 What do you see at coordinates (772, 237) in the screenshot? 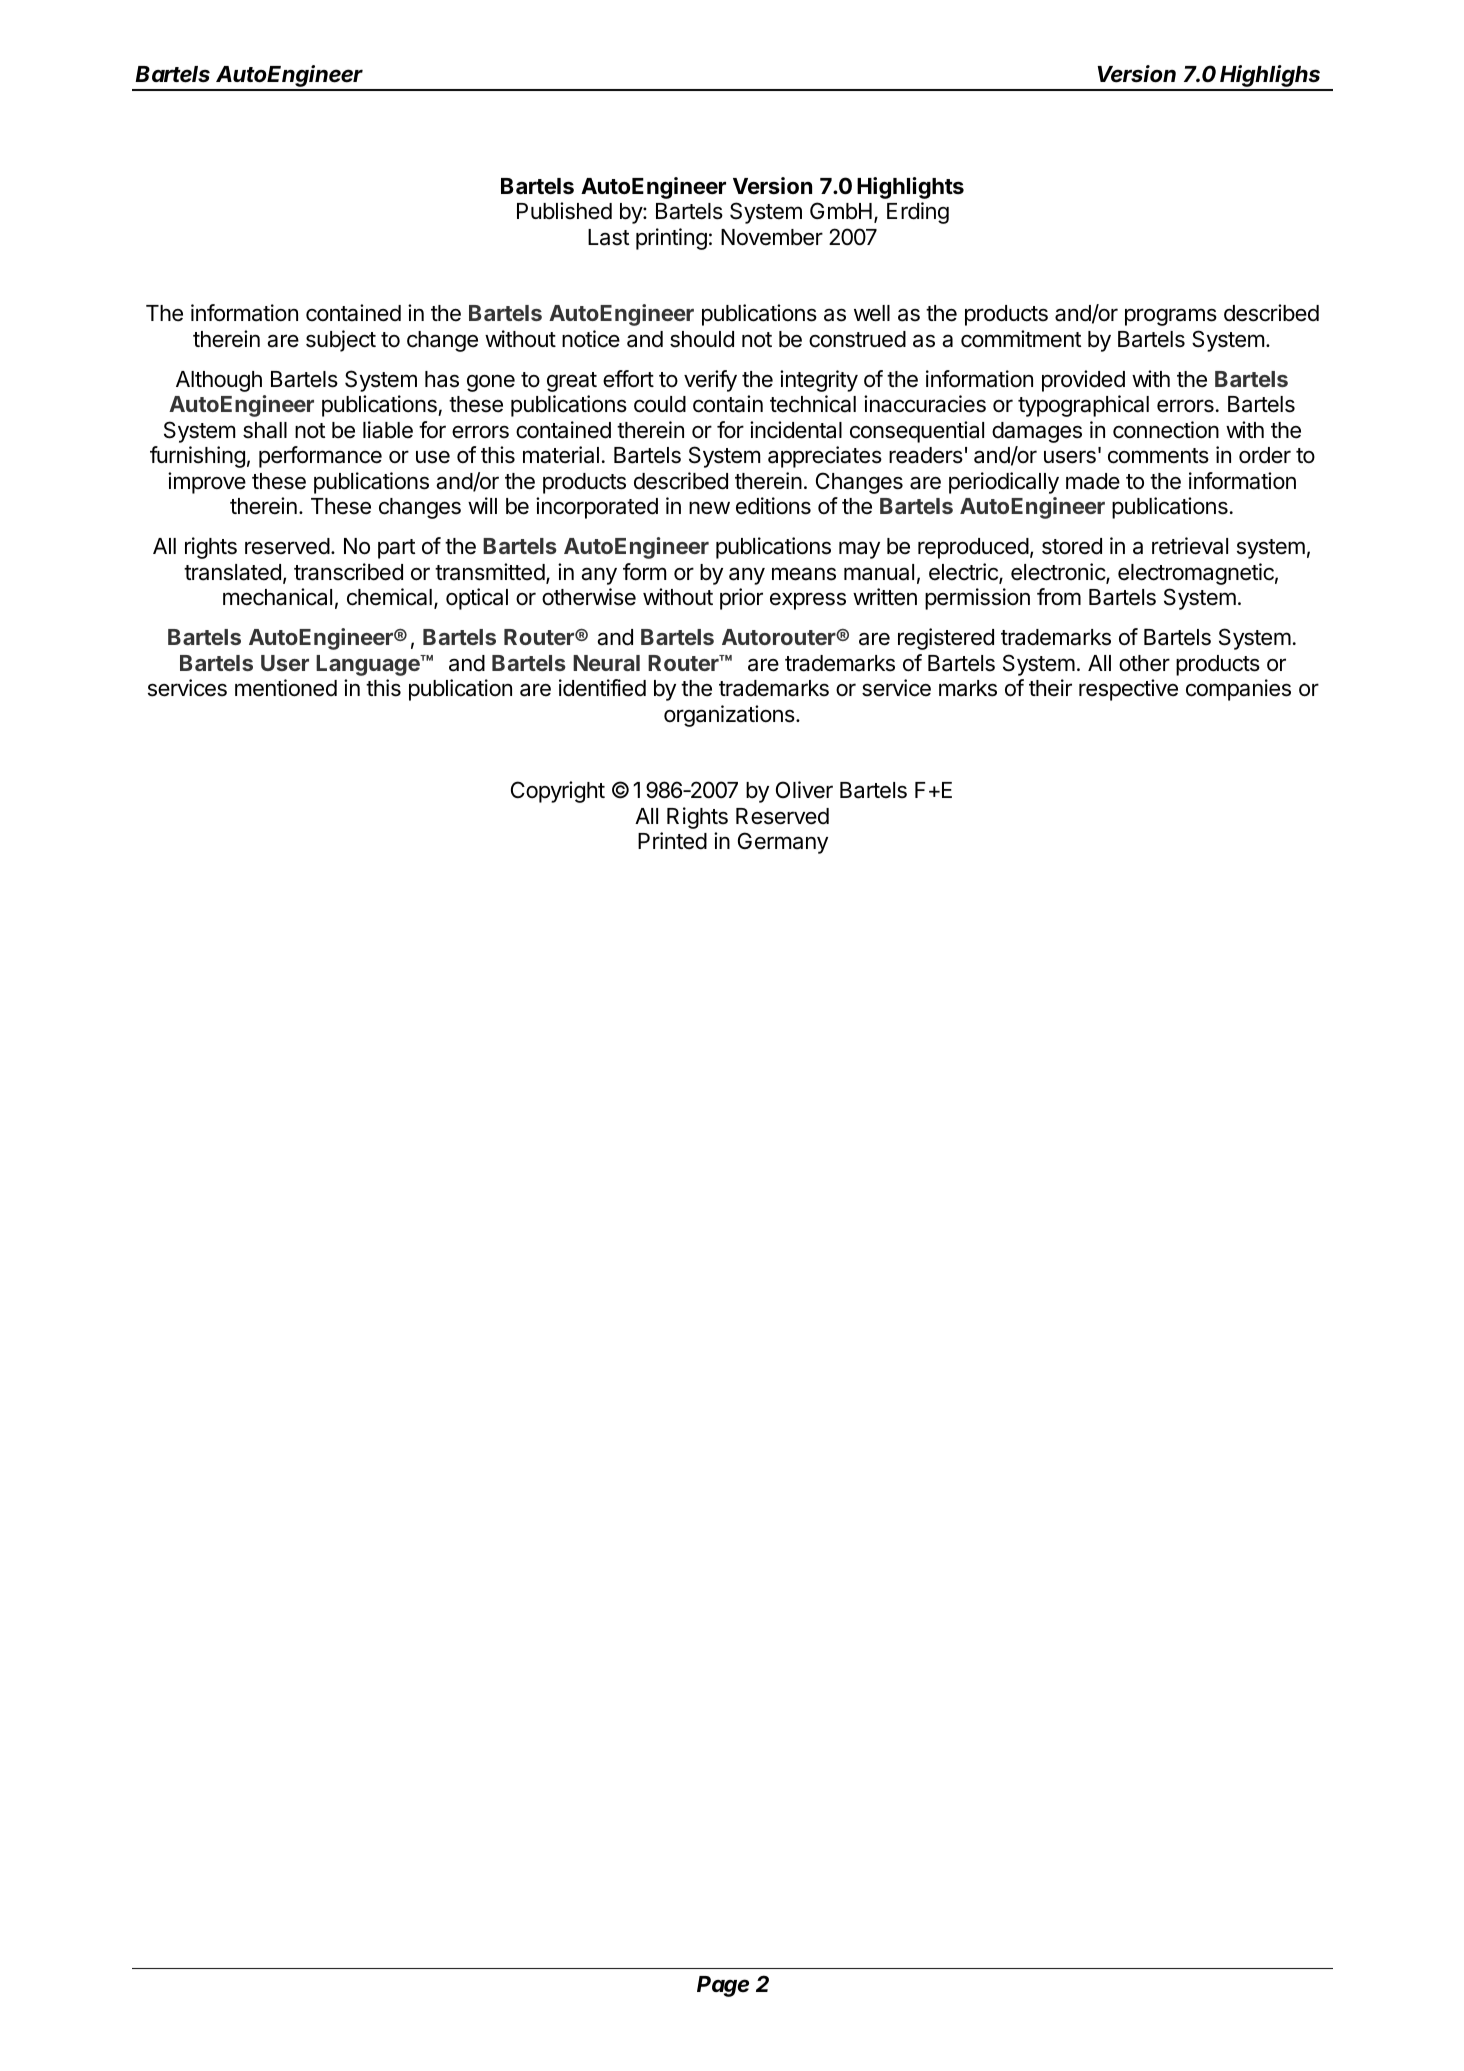
I see `November` at bounding box center [772, 237].
